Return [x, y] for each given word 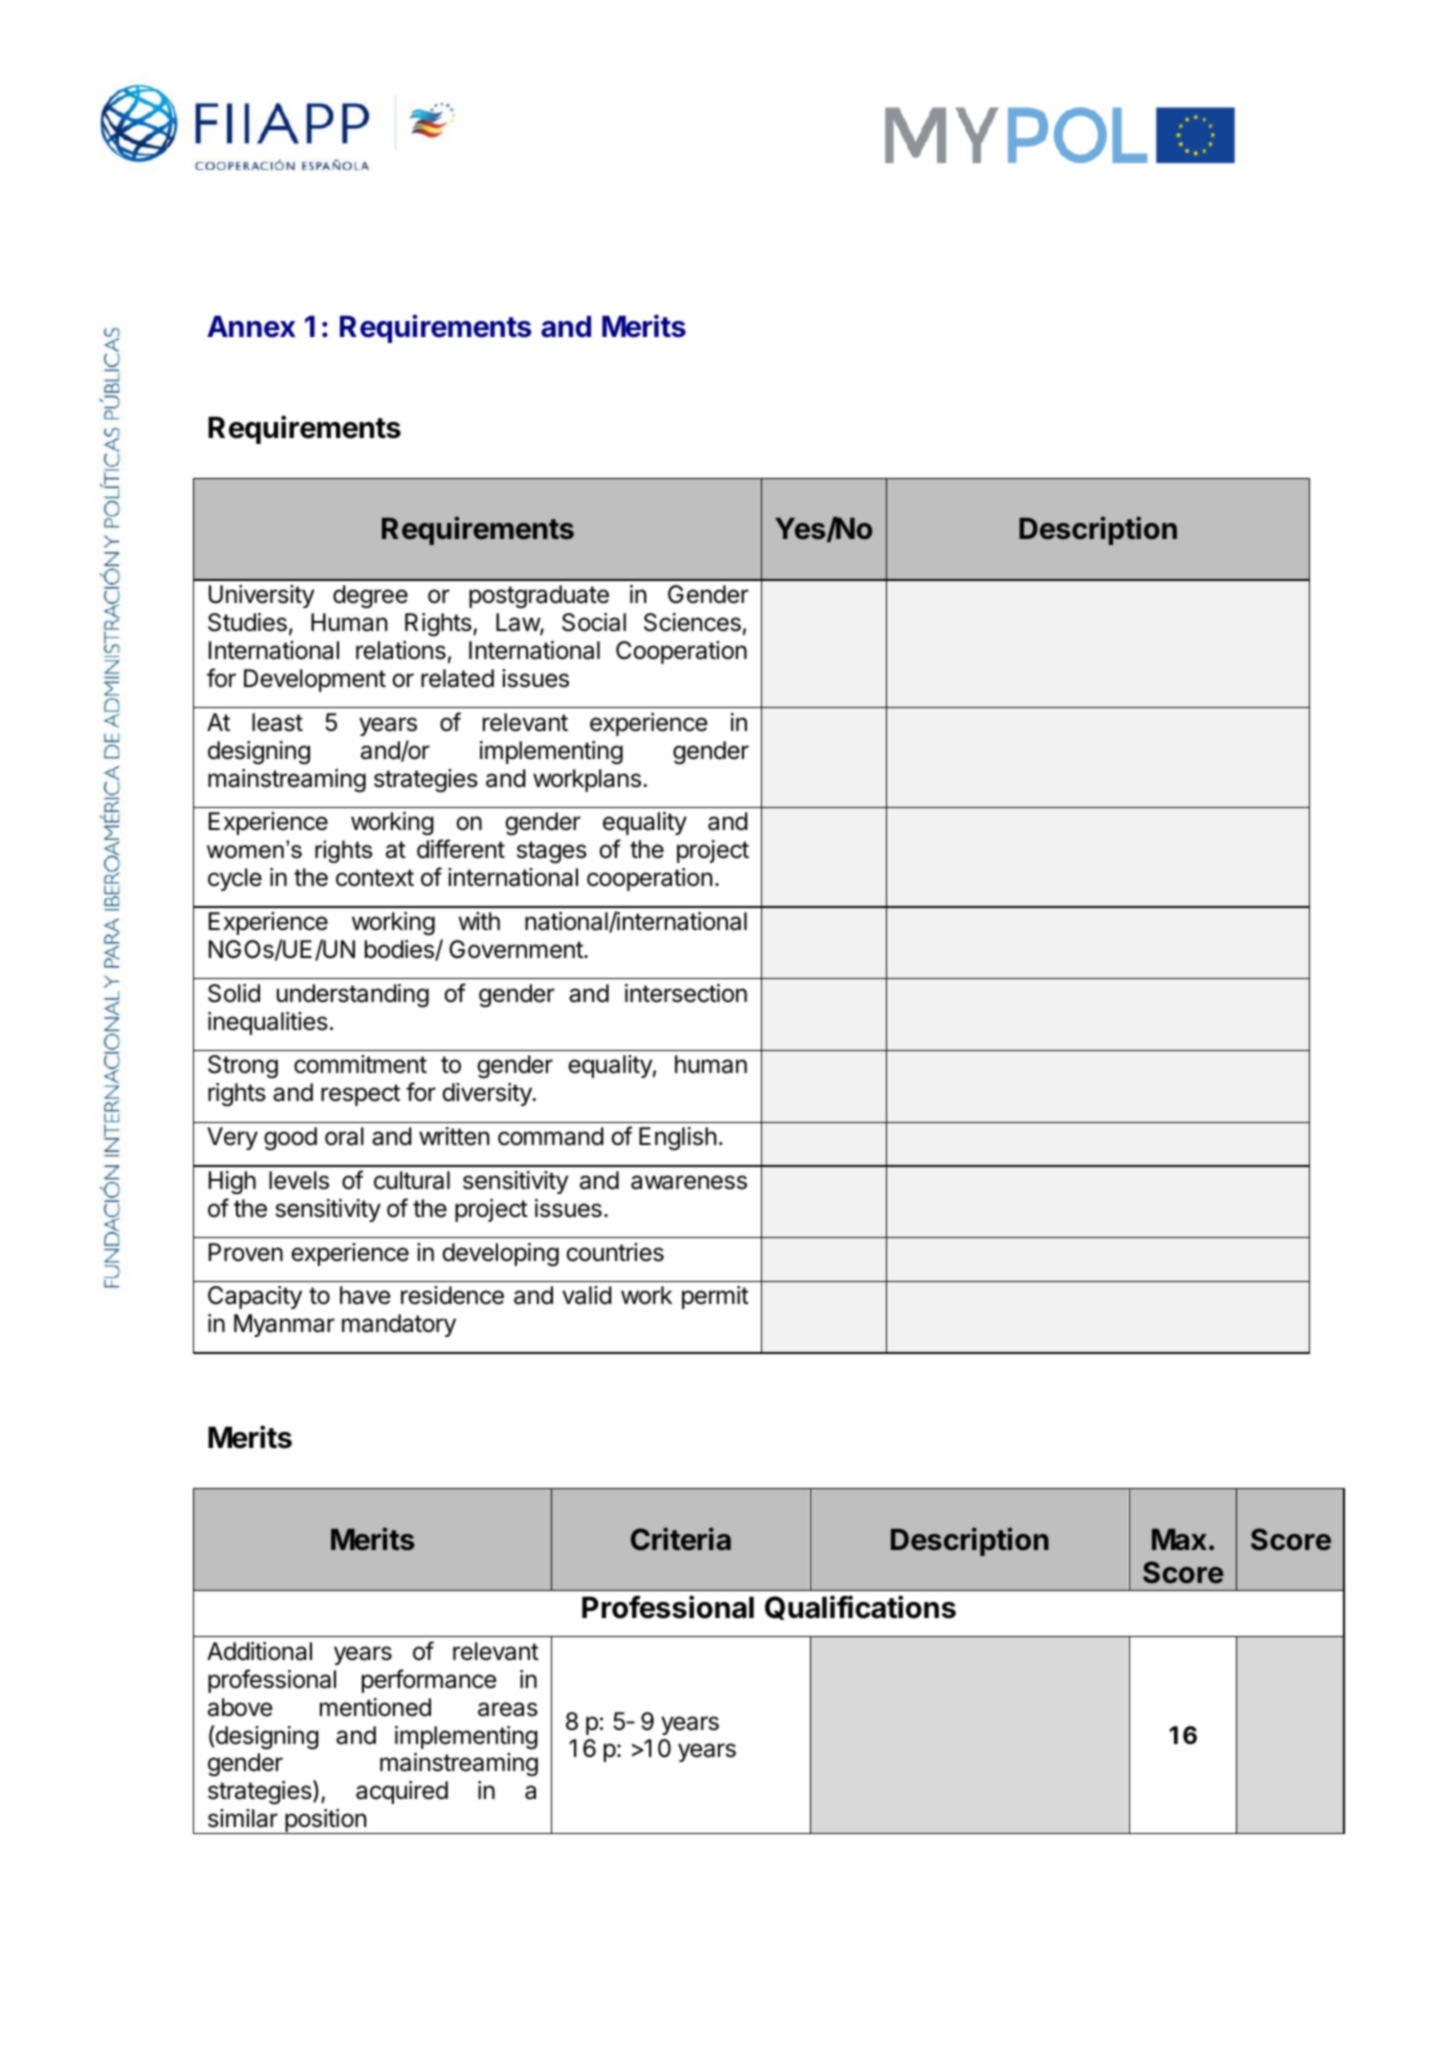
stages [552, 852]
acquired [402, 1792]
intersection [686, 993]
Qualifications [860, 1607]
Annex [251, 327]
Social [594, 622]
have [365, 1295]
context [375, 878]
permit [715, 1297]
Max [1179, 1540]
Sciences [692, 622]
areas [508, 1709]
